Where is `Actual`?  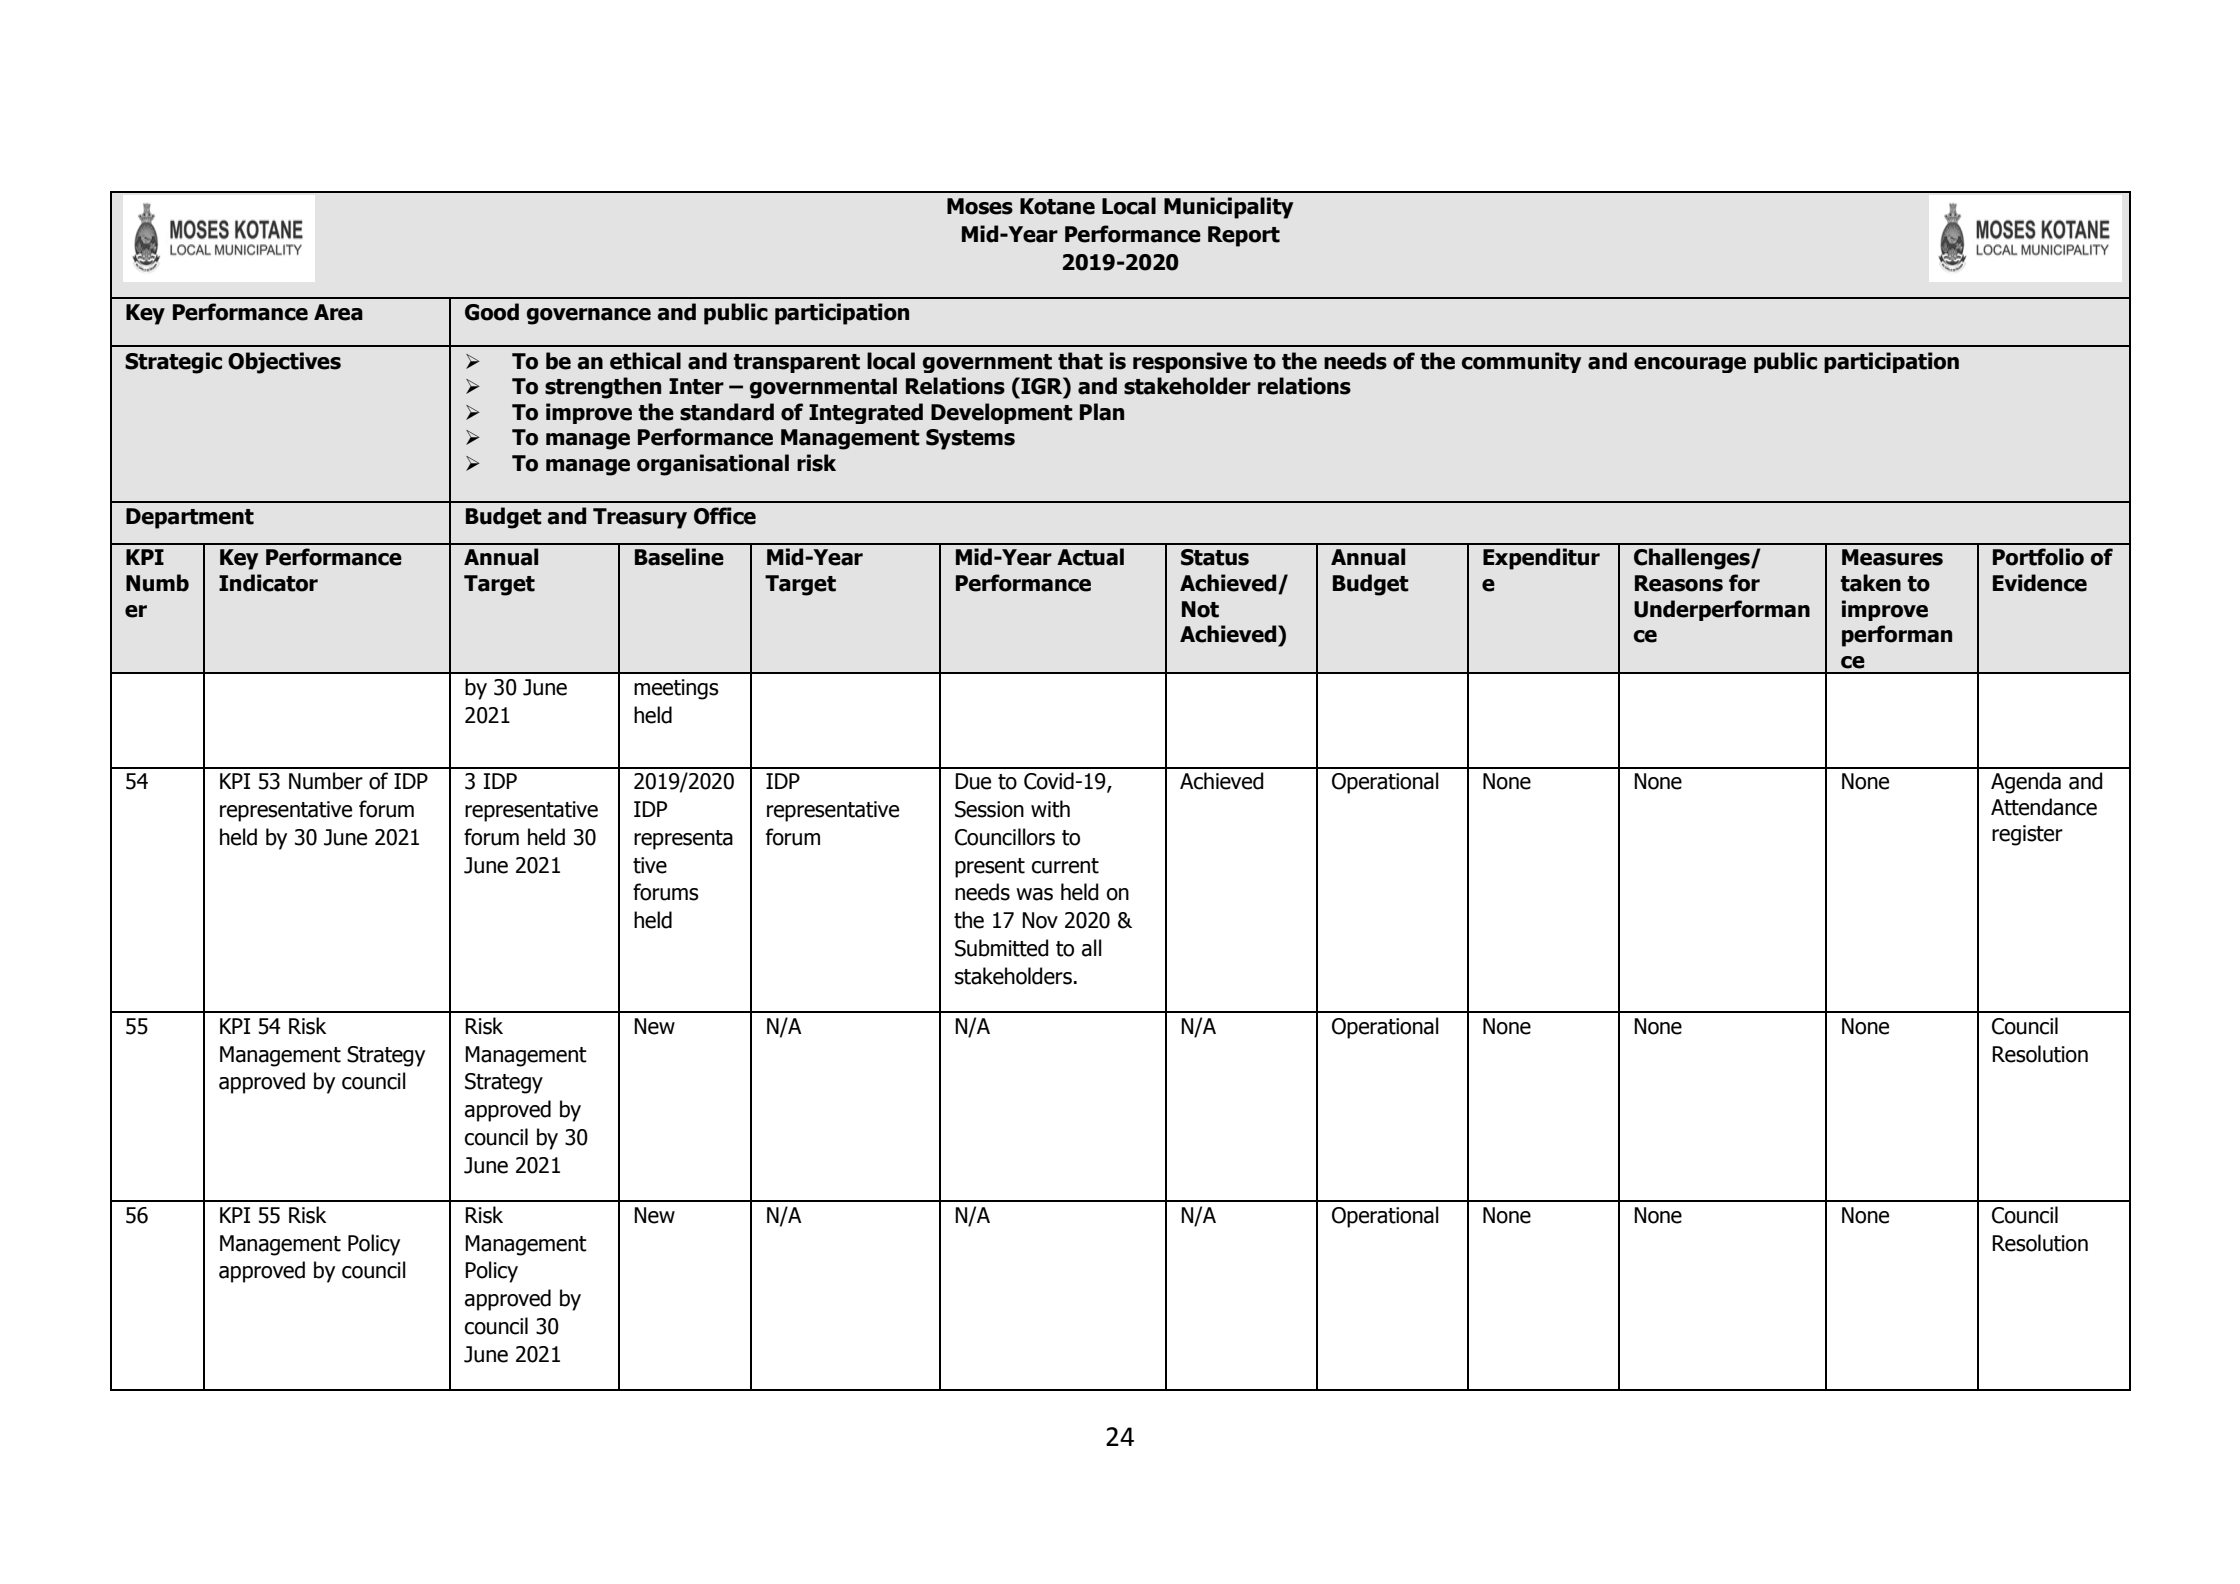
Actual is located at coordinates (1090, 557).
